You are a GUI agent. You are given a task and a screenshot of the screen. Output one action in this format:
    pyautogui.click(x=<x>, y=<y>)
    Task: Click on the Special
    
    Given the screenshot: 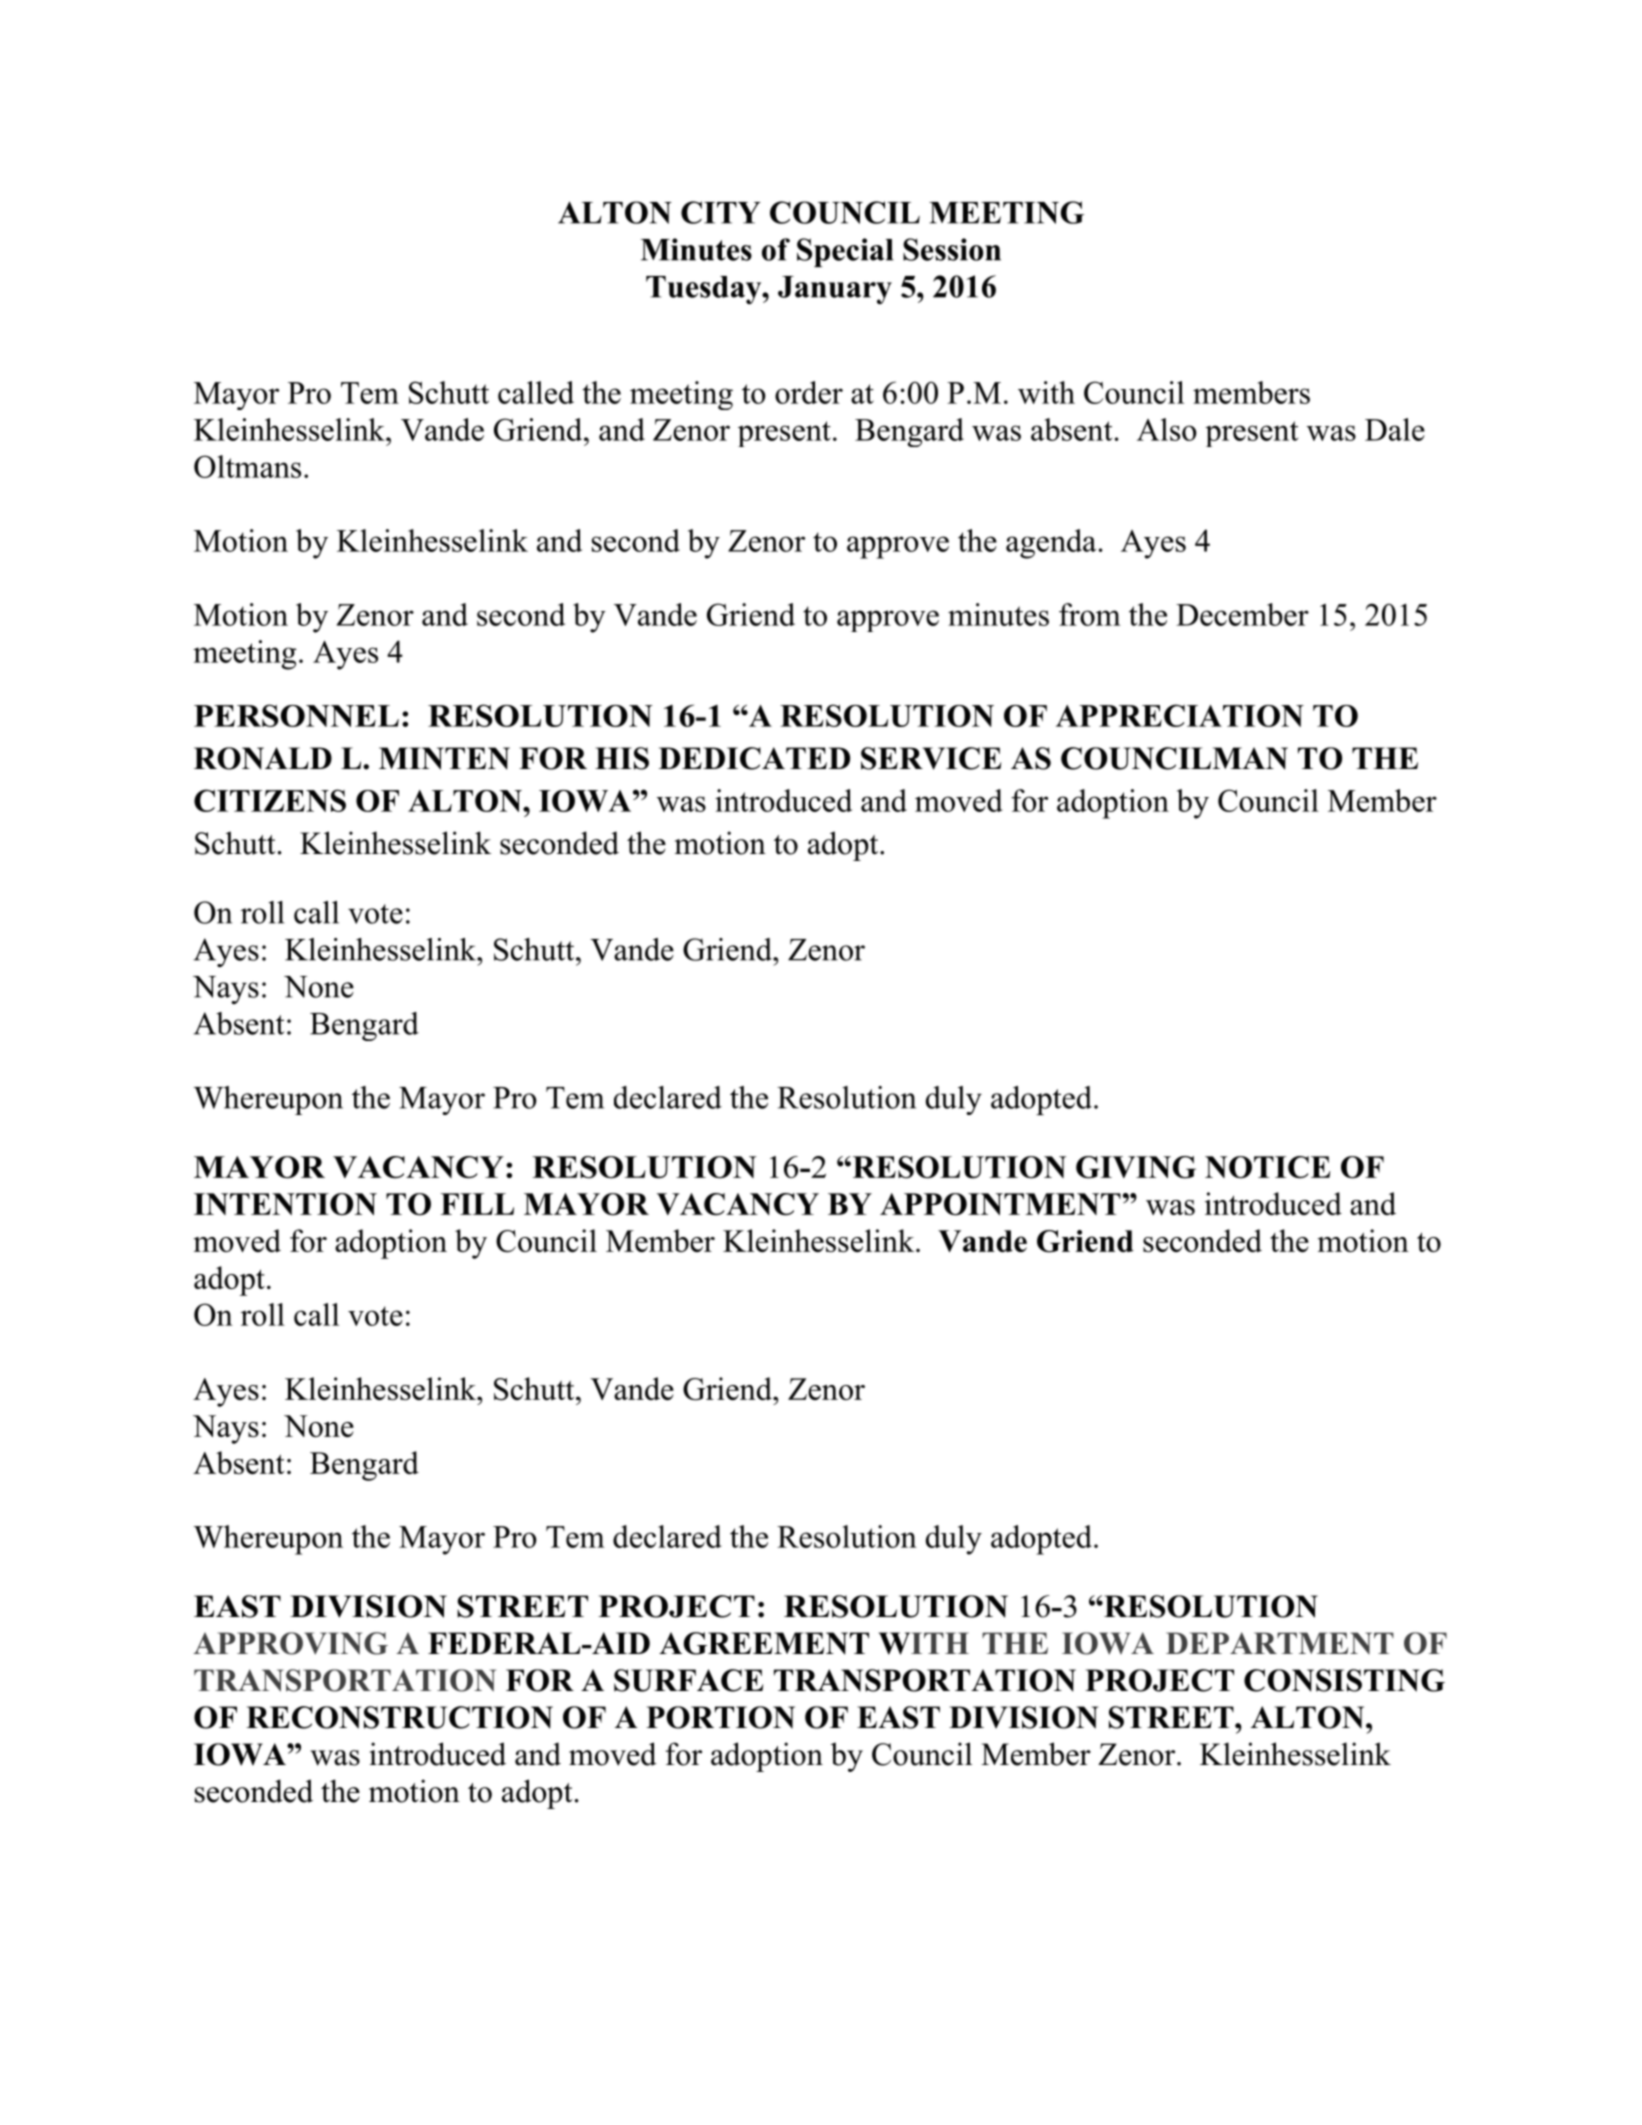 What is the action you would take?
    pyautogui.click(x=845, y=252)
